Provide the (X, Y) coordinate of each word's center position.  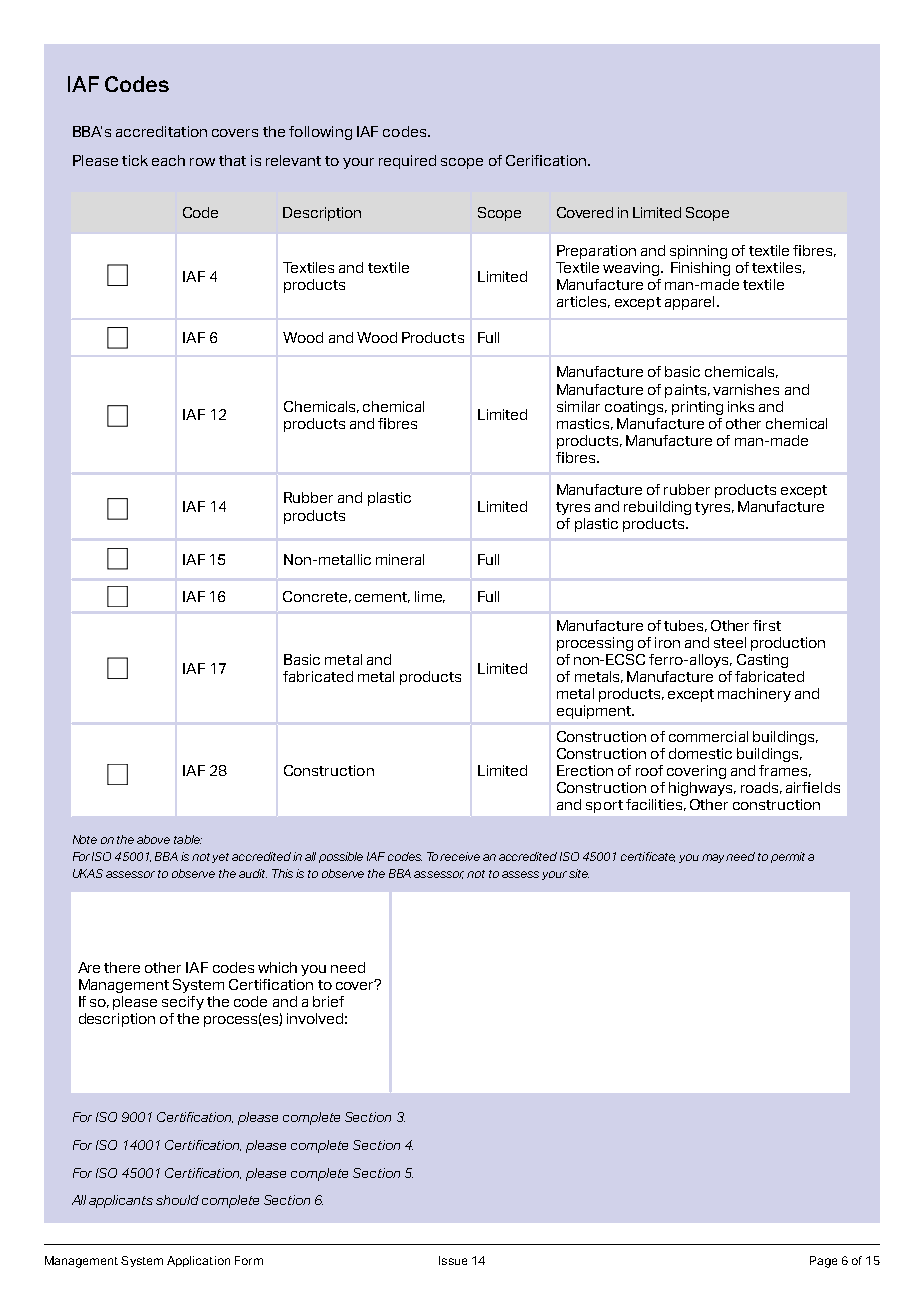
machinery (754, 695)
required (407, 162)
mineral (400, 559)
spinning (698, 252)
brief (328, 1001)
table (188, 839)
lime (430, 597)
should (177, 1200)
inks (741, 406)
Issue (453, 1260)
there (122, 967)
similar (578, 406)
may (714, 858)
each (168, 160)
